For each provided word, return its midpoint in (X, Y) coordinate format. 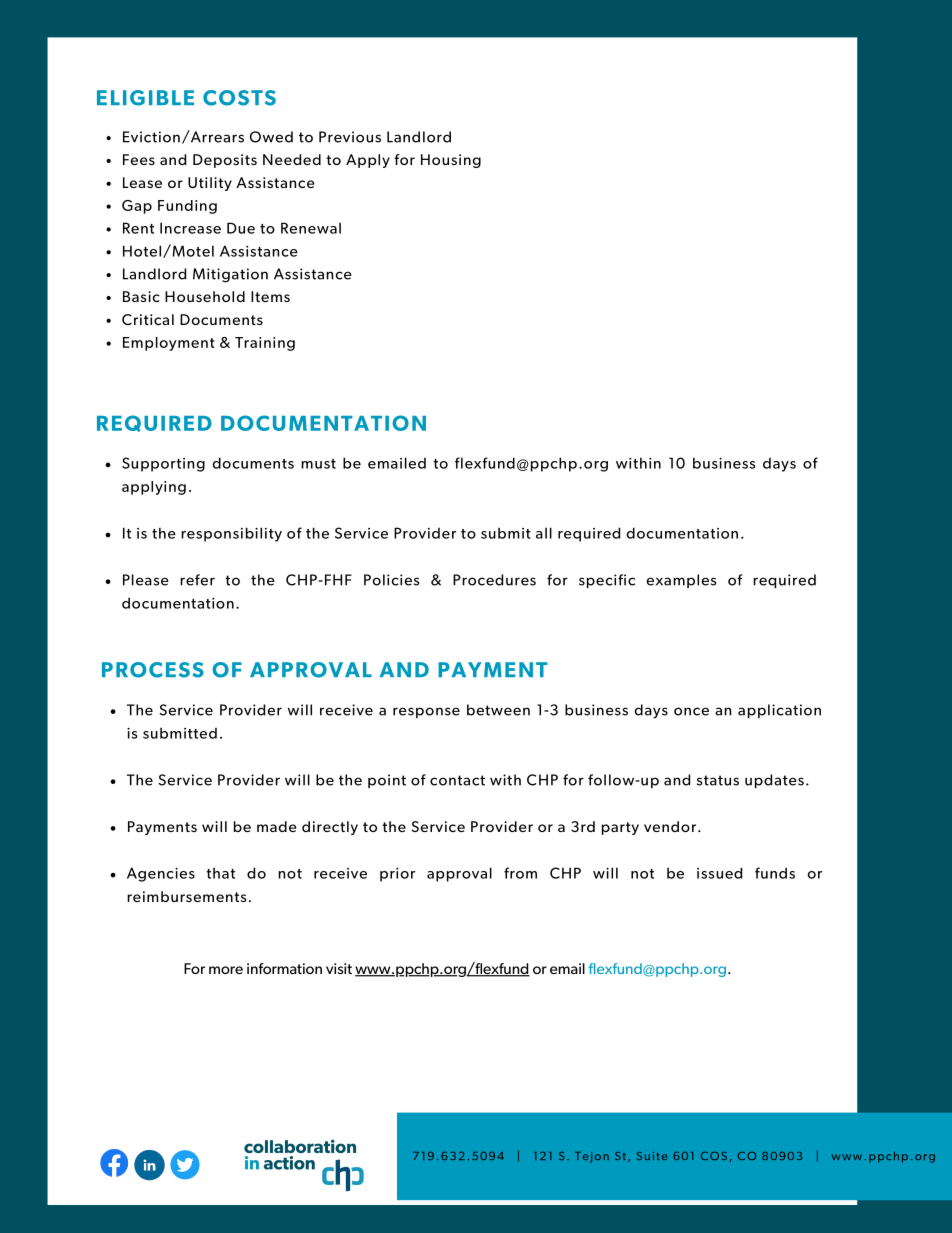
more (226, 970)
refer (197, 580)
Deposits (225, 161)
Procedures (494, 580)
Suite (652, 1156)
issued (719, 873)
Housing (451, 161)
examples (681, 581)
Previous (350, 137)
